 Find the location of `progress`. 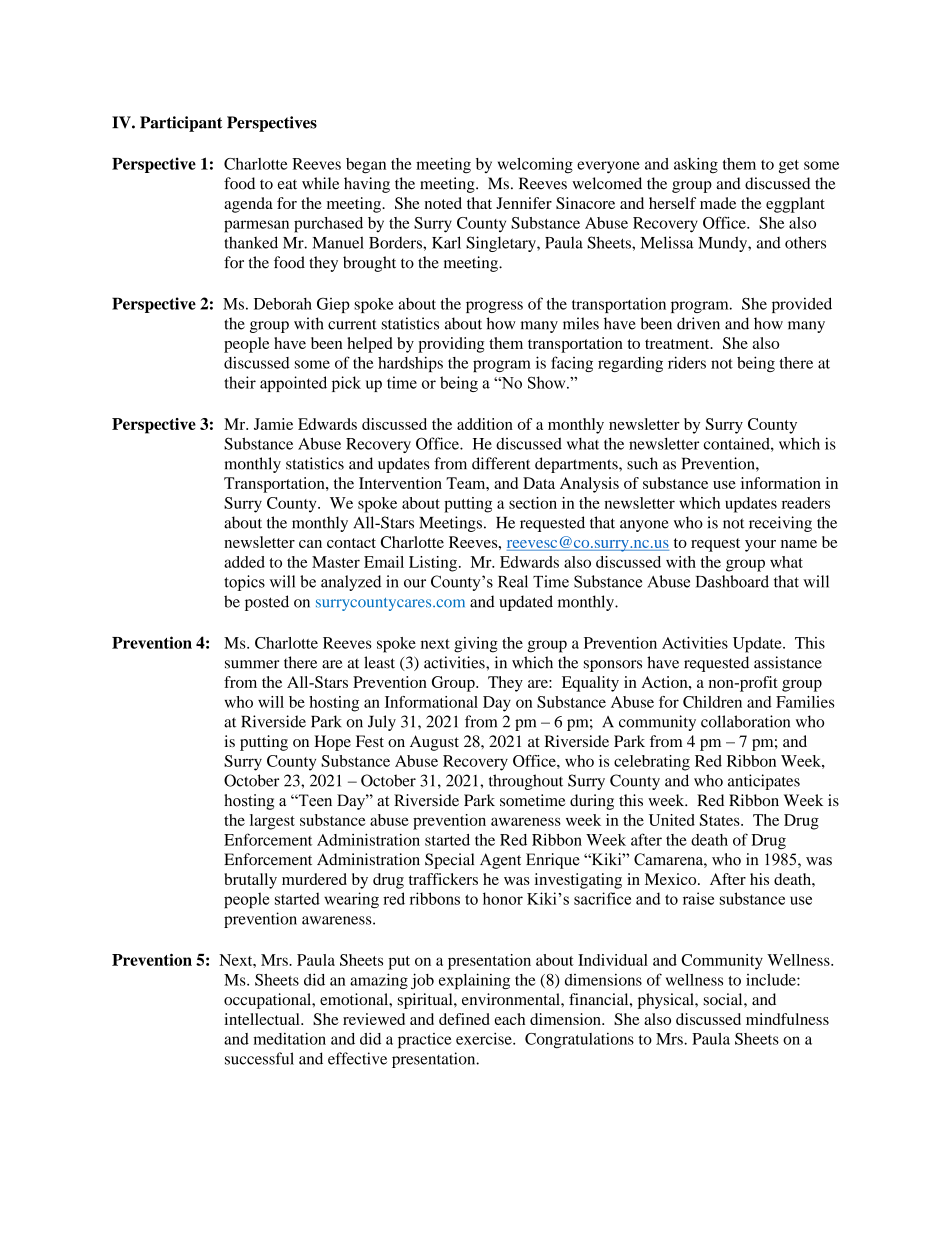

progress is located at coordinates (494, 307).
